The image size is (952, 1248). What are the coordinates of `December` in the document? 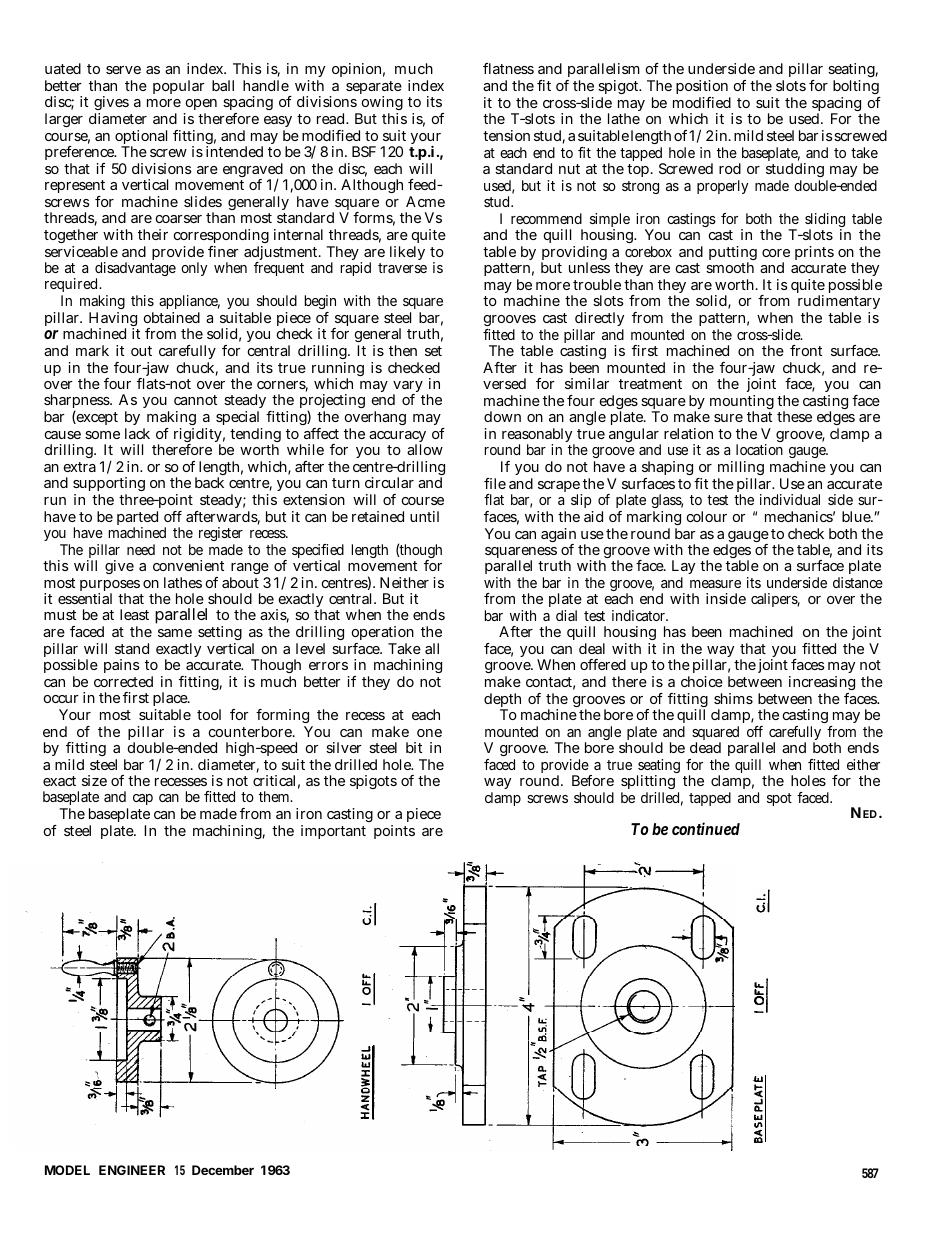 It's located at (223, 1170).
